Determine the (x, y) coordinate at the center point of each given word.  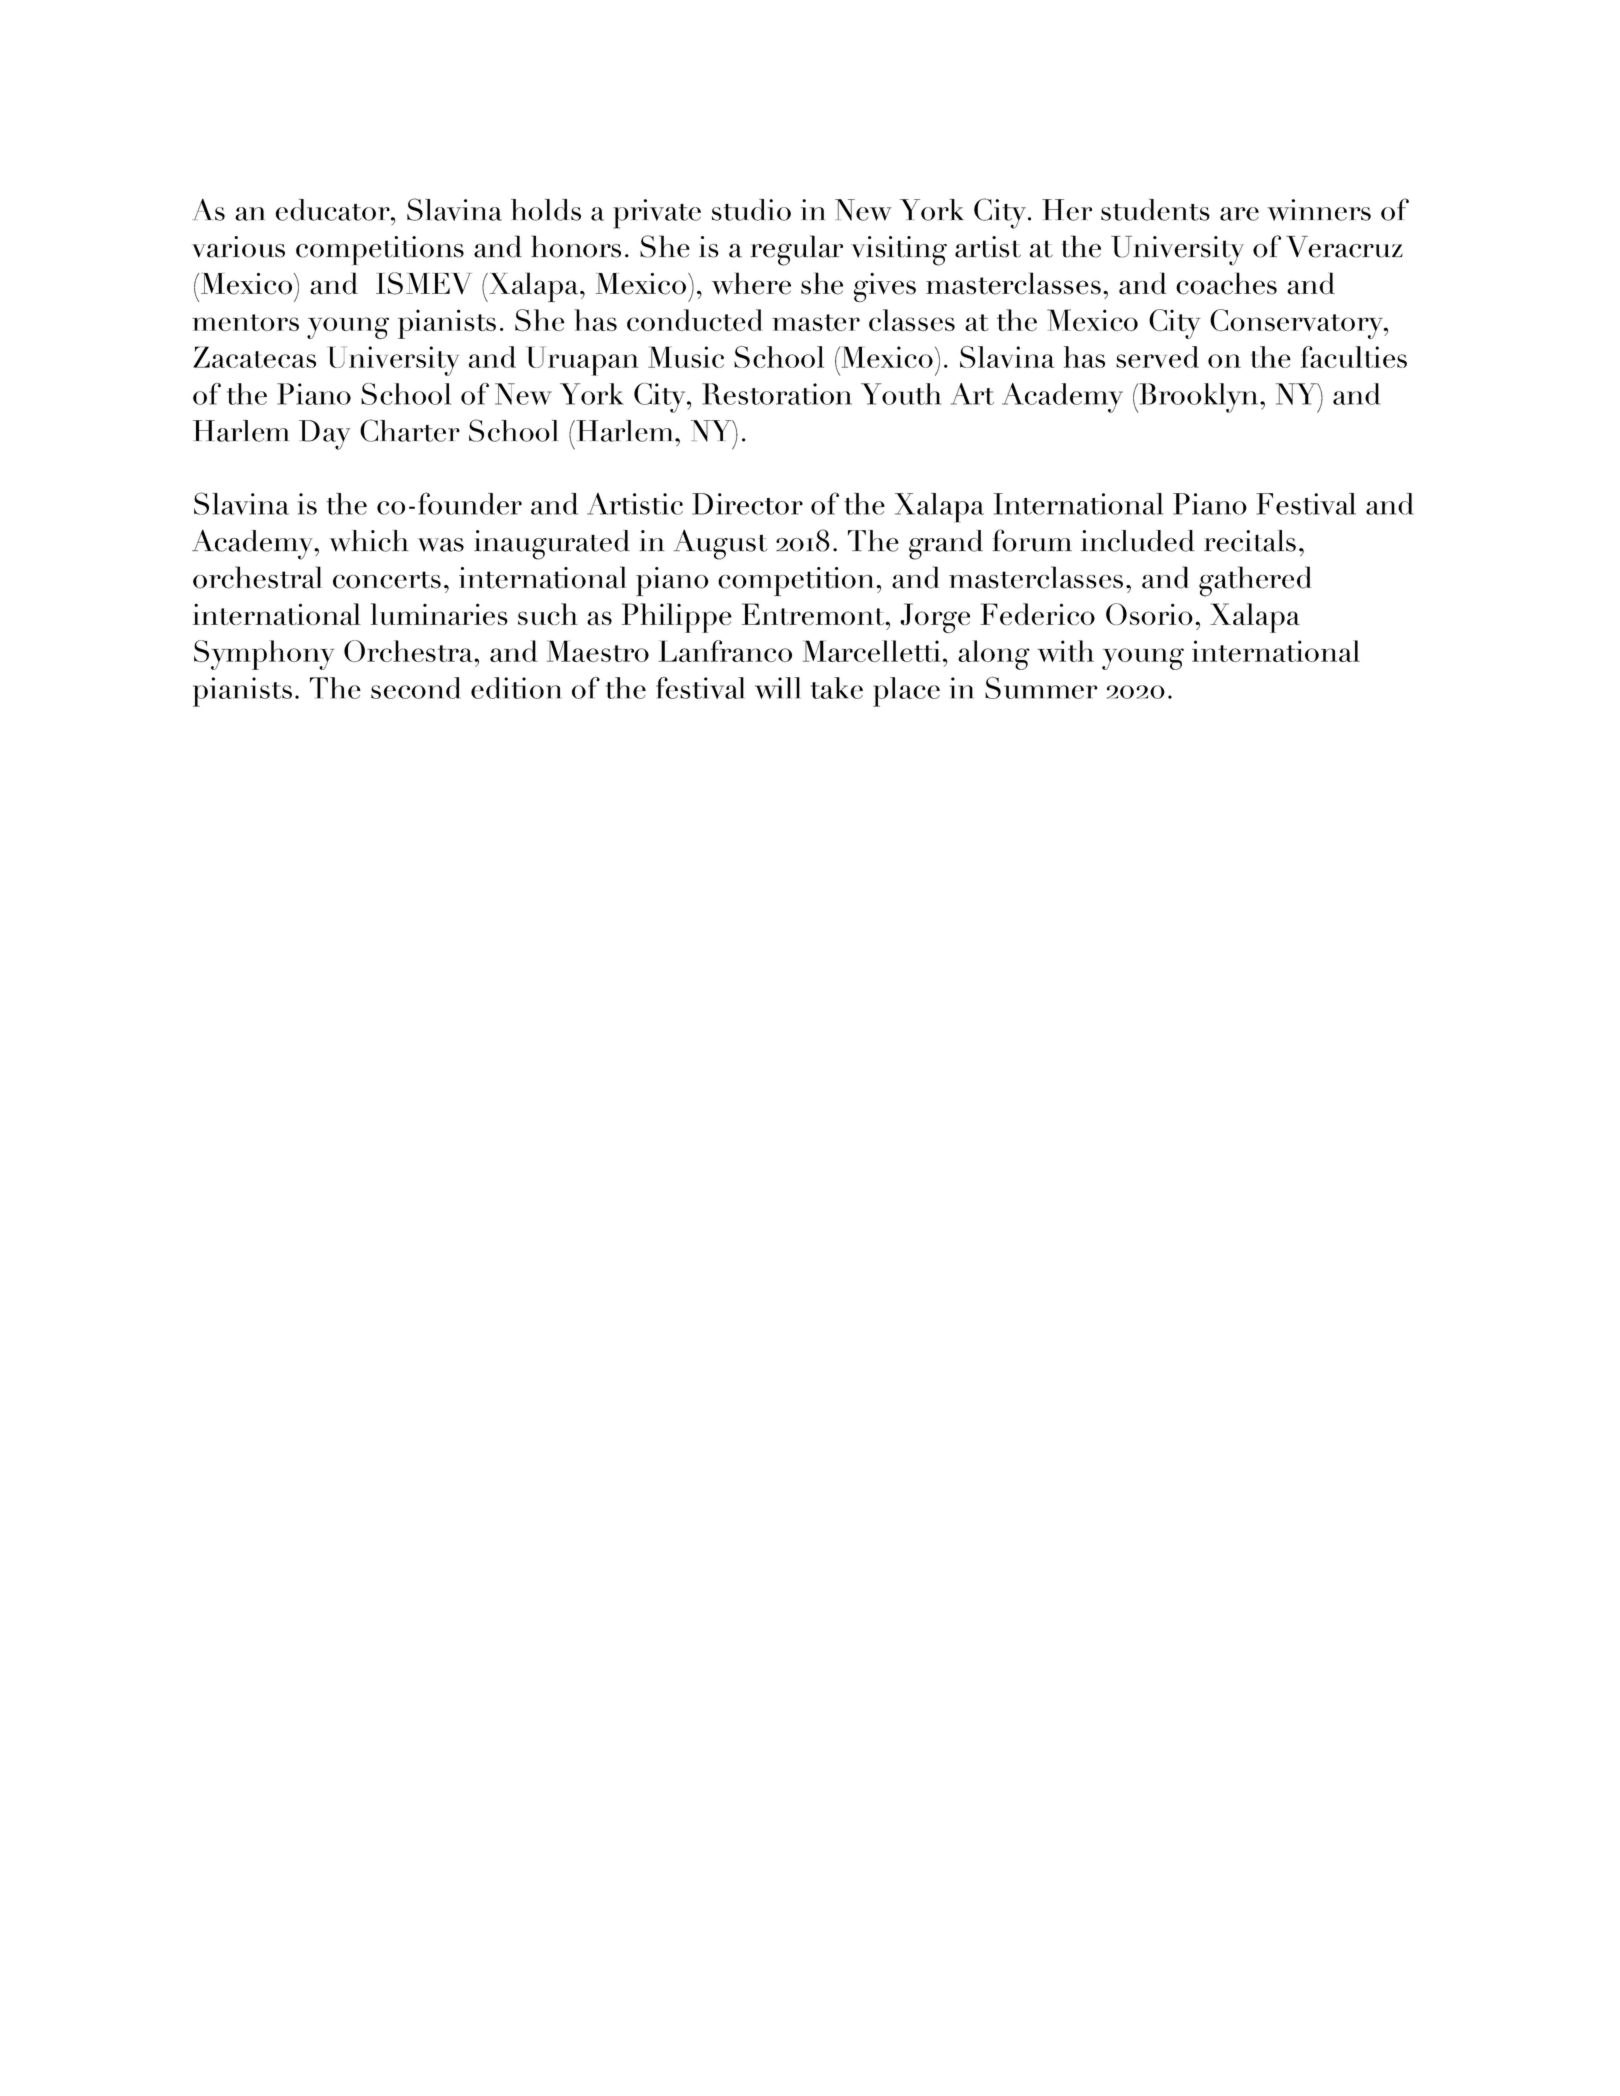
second (416, 688)
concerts (387, 580)
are (1239, 214)
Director (747, 504)
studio (751, 210)
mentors (245, 322)
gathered (1255, 581)
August (720, 544)
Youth (901, 394)
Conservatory (1297, 324)
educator (334, 210)
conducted (695, 320)
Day (325, 435)
